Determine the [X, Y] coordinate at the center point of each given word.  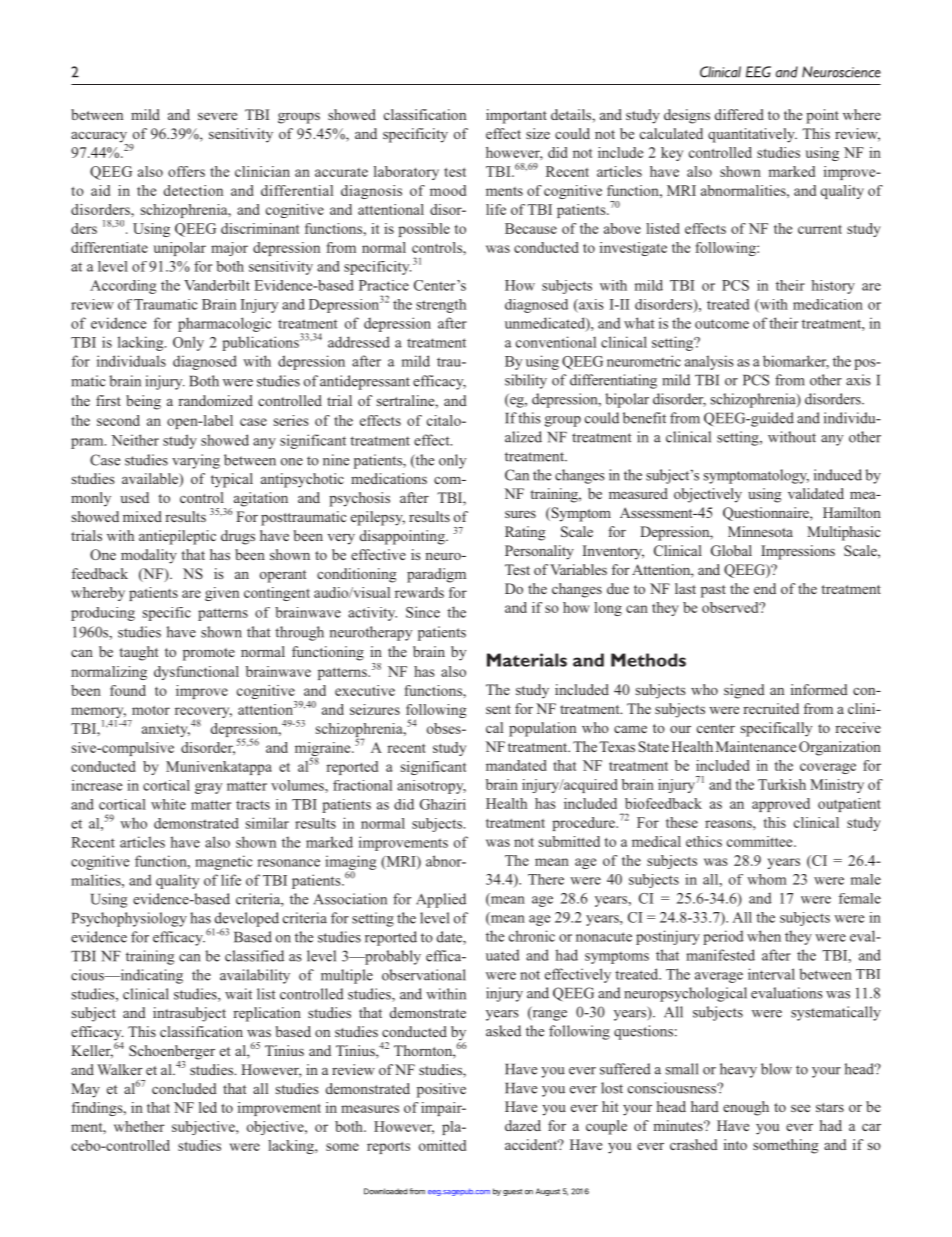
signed [744, 691]
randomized [215, 400]
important [516, 116]
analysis [709, 362]
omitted [442, 1145]
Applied [441, 900]
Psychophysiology [129, 919]
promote [209, 654]
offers [186, 171]
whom [767, 879]
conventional [556, 342]
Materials [527, 660]
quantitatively [752, 135]
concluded [184, 1088]
